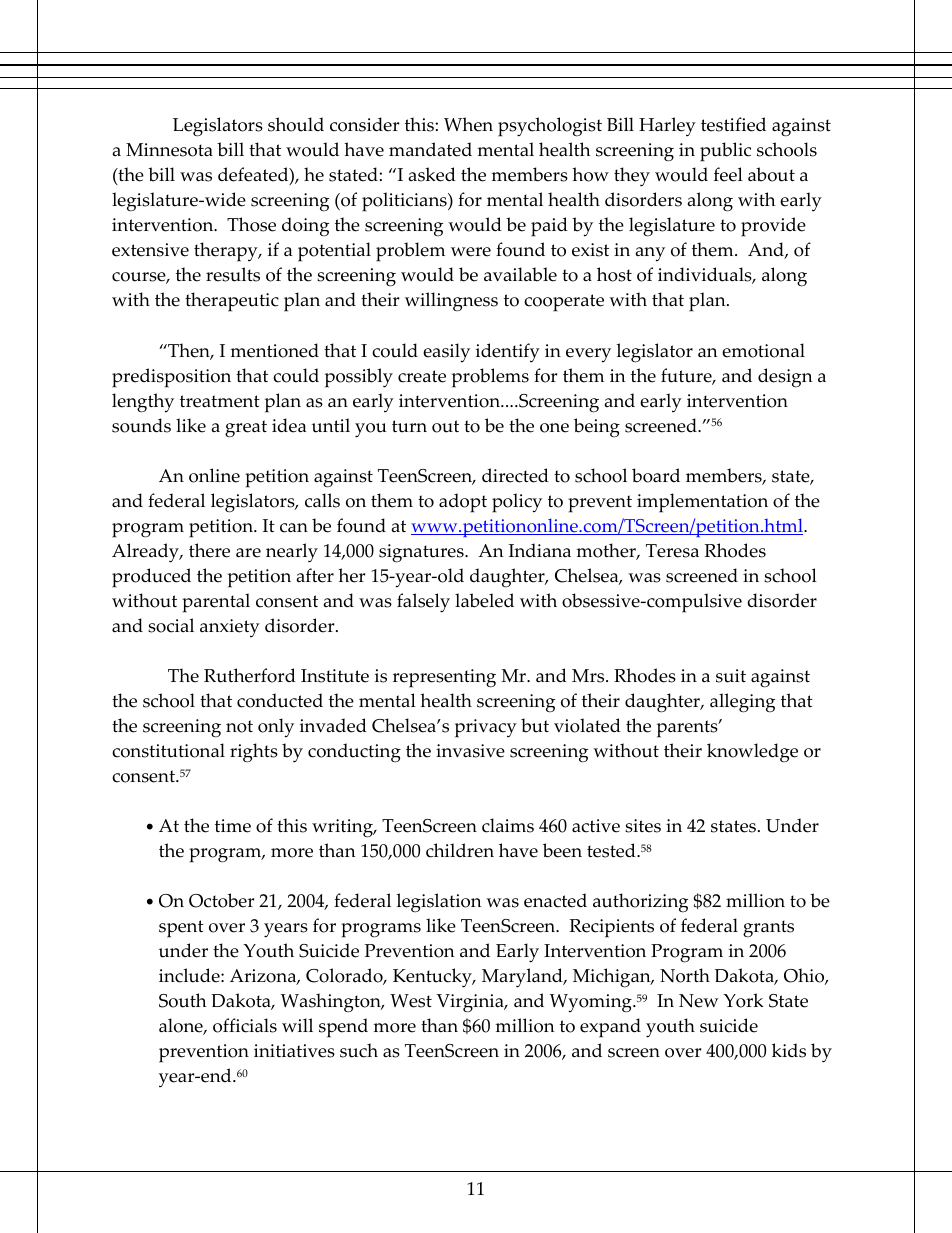  What do you see at coordinates (216, 603) in the image?
I see `parental` at bounding box center [216, 603].
